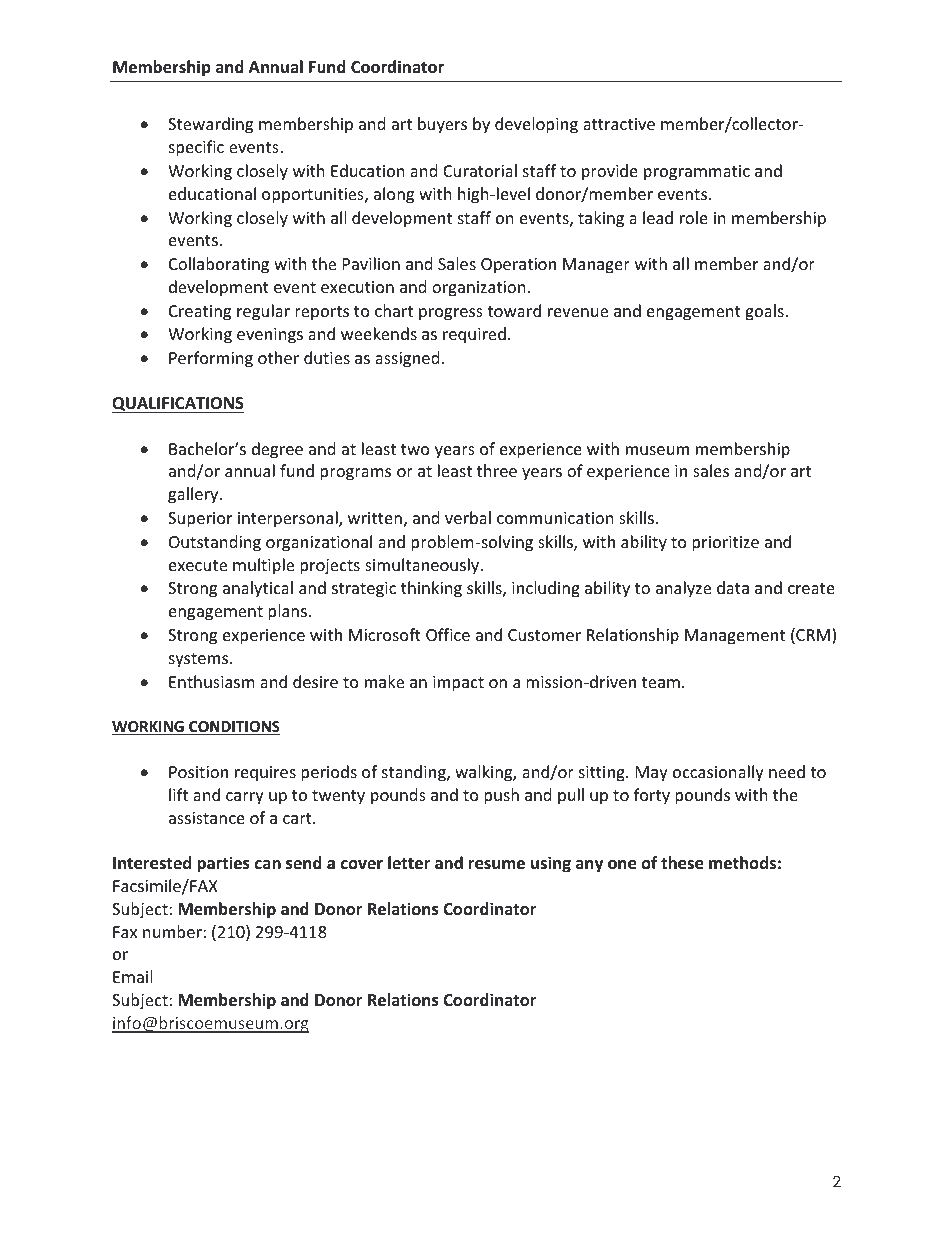 This document has height=1233, width=952. I want to click on Email, so click(132, 976).
